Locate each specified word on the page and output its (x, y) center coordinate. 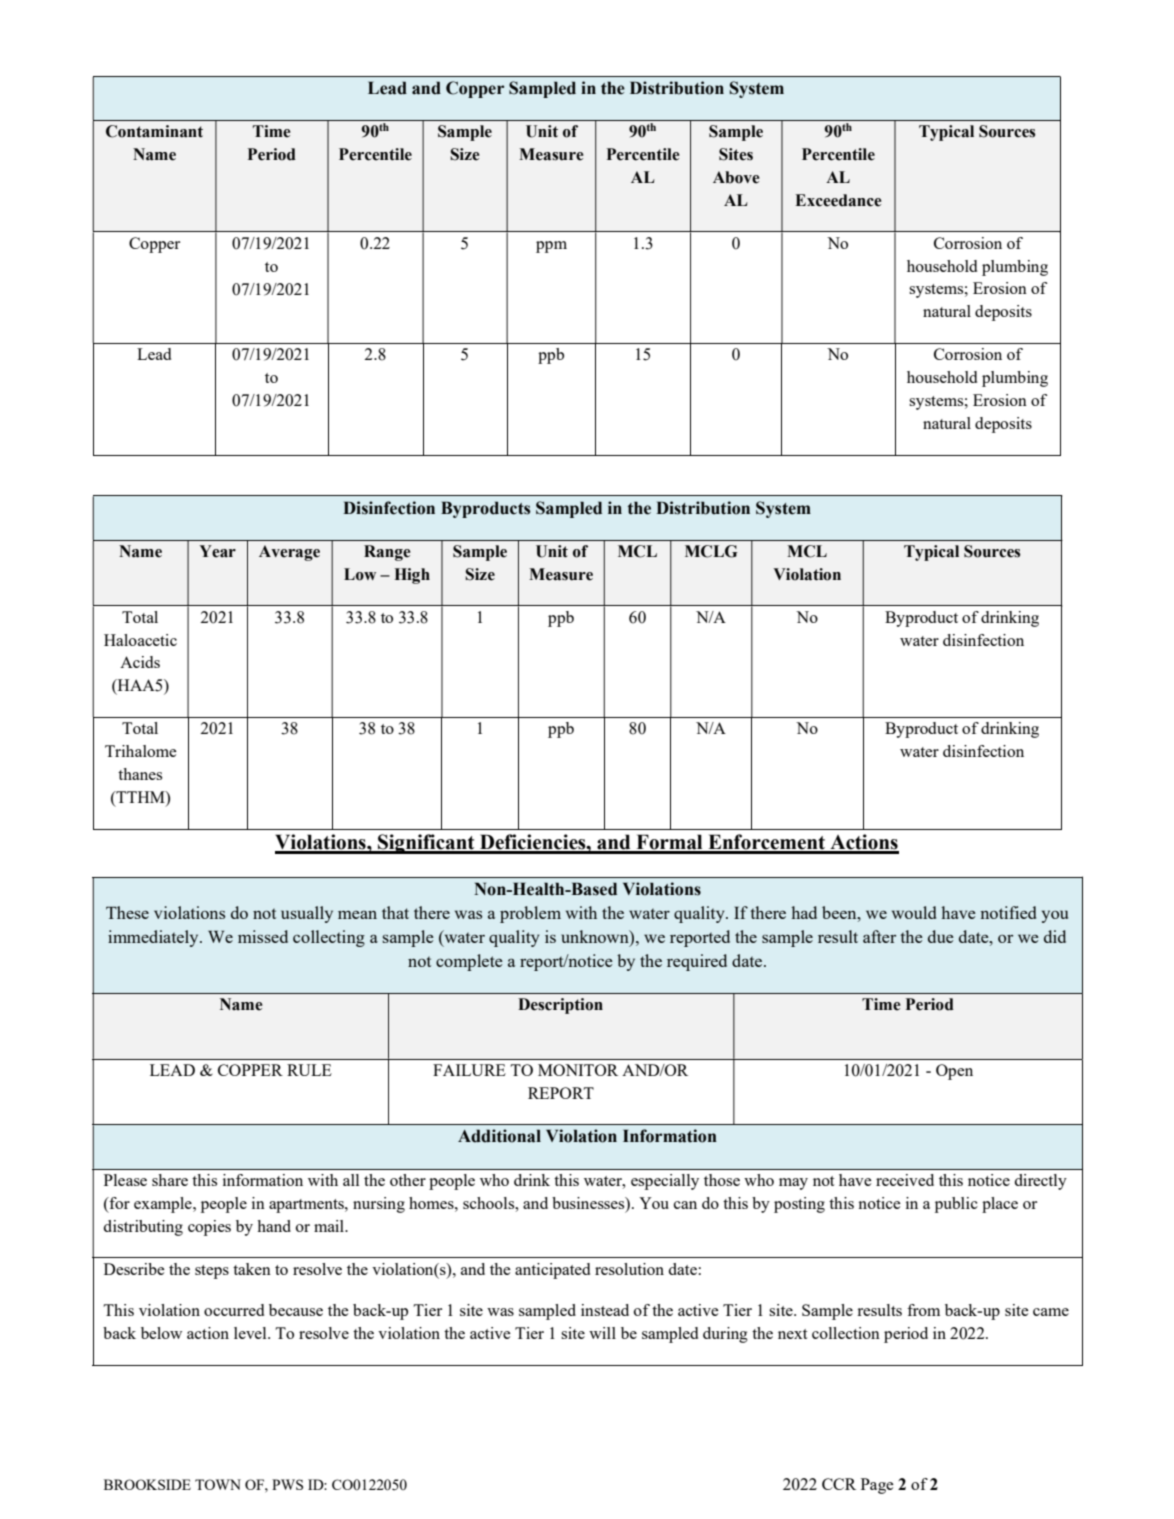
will (602, 1333)
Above (736, 177)
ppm (551, 247)
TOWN (218, 1484)
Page (877, 1486)
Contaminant (154, 131)
